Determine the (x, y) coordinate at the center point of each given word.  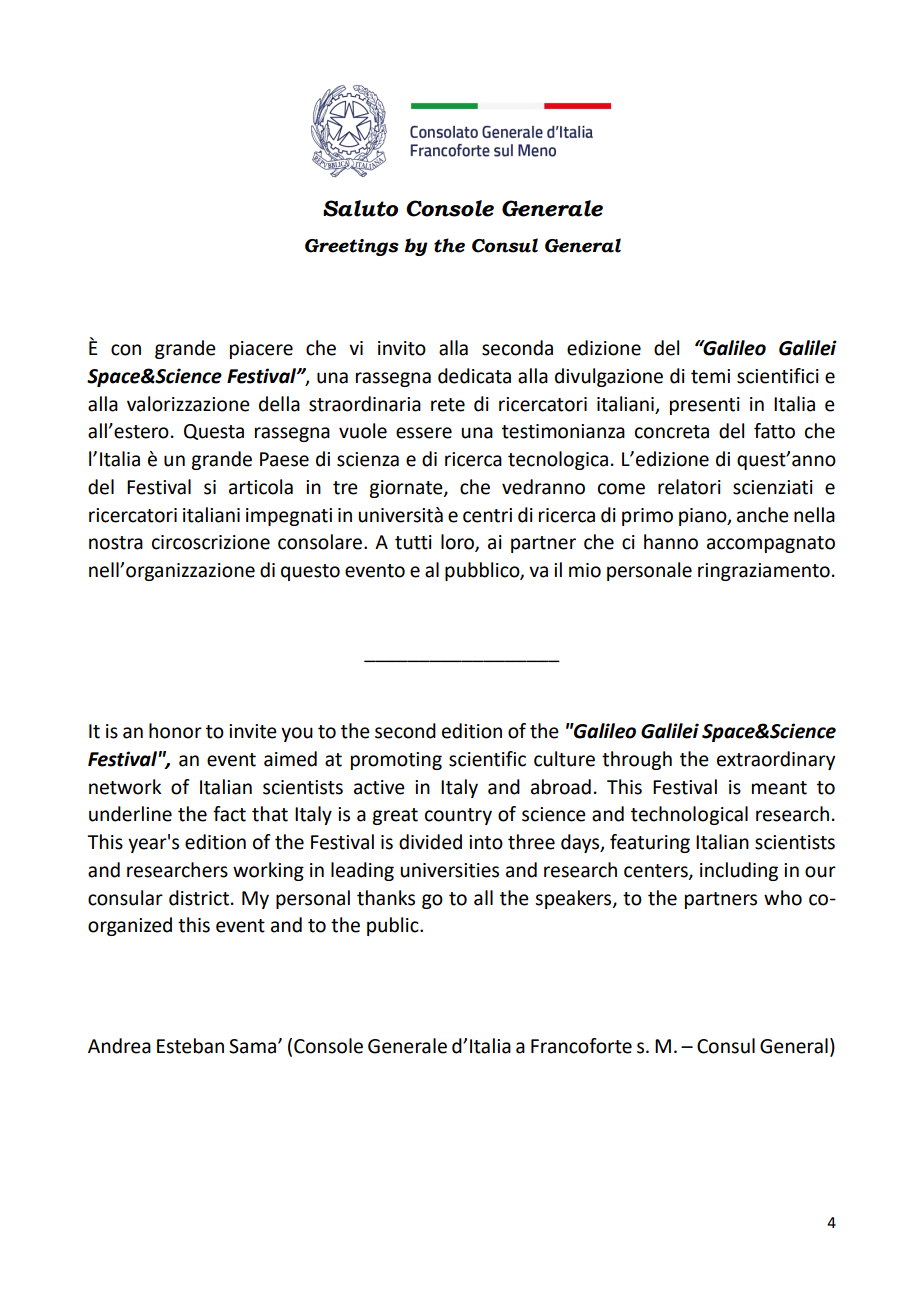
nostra (116, 543)
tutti (413, 542)
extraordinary (776, 760)
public (394, 926)
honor (175, 731)
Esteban (190, 1046)
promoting (396, 761)
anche (763, 515)
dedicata (474, 376)
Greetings (352, 247)
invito (402, 348)
